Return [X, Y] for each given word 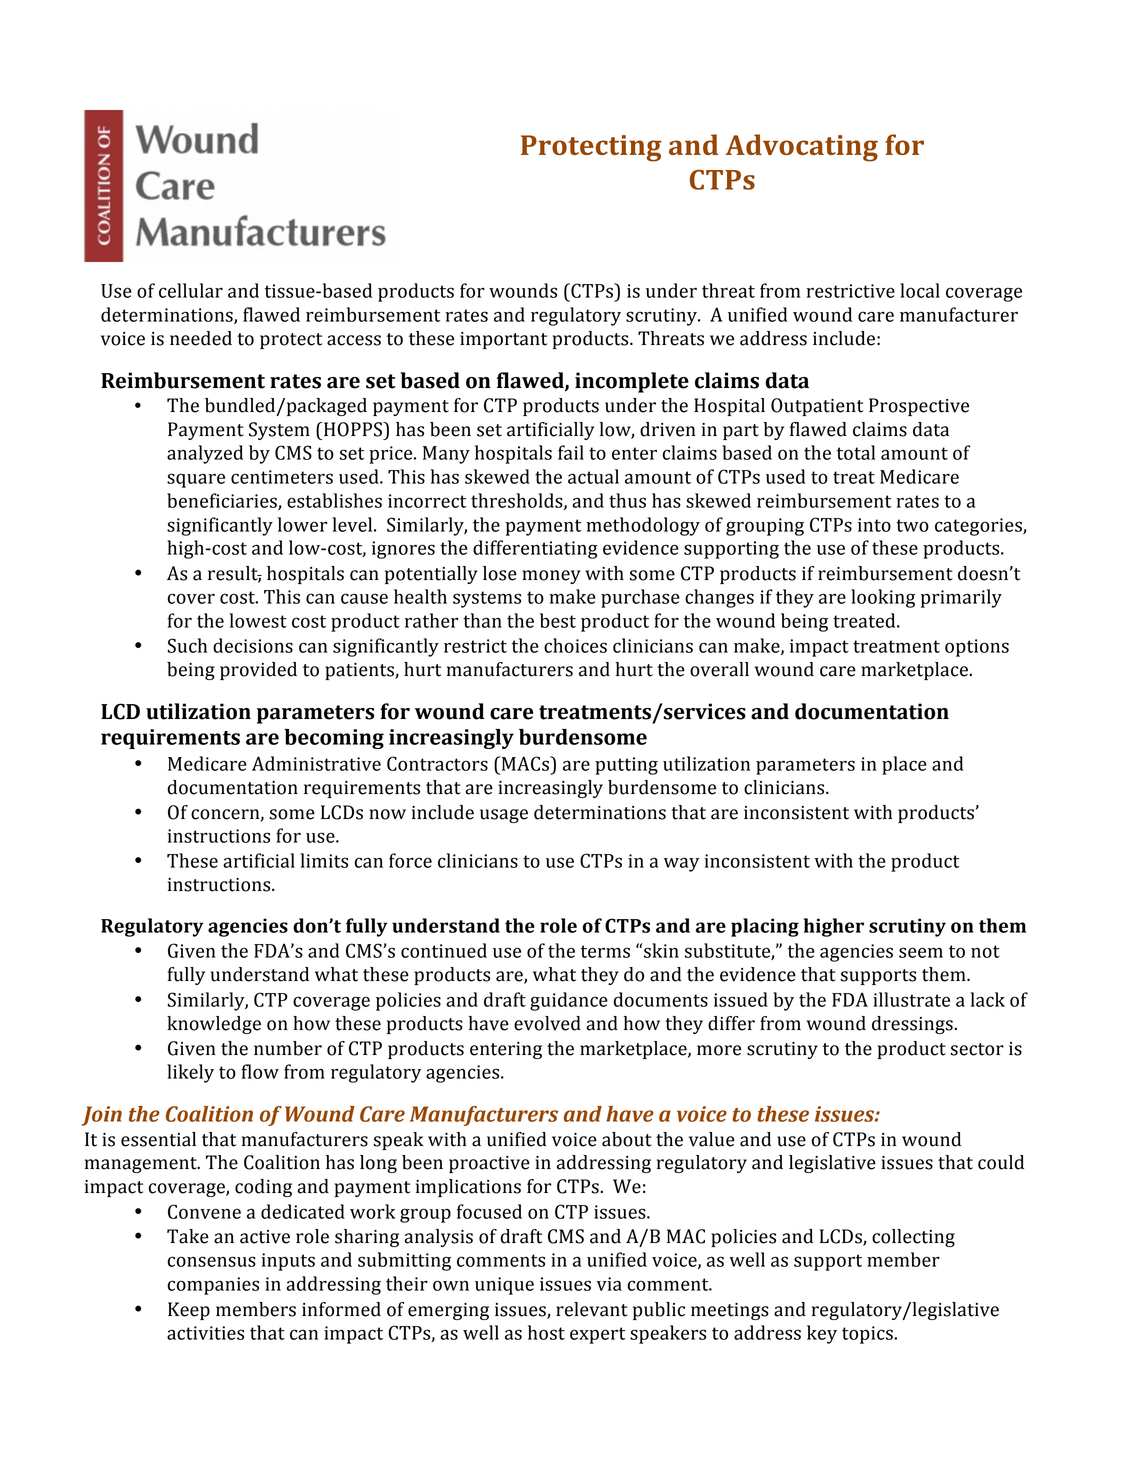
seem [921, 952]
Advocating [801, 148]
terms [605, 951]
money [551, 577]
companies [213, 1286]
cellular [191, 290]
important [503, 340]
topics [868, 1335]
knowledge [214, 1025]
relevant [592, 1309]
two [912, 525]
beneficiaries [223, 501]
